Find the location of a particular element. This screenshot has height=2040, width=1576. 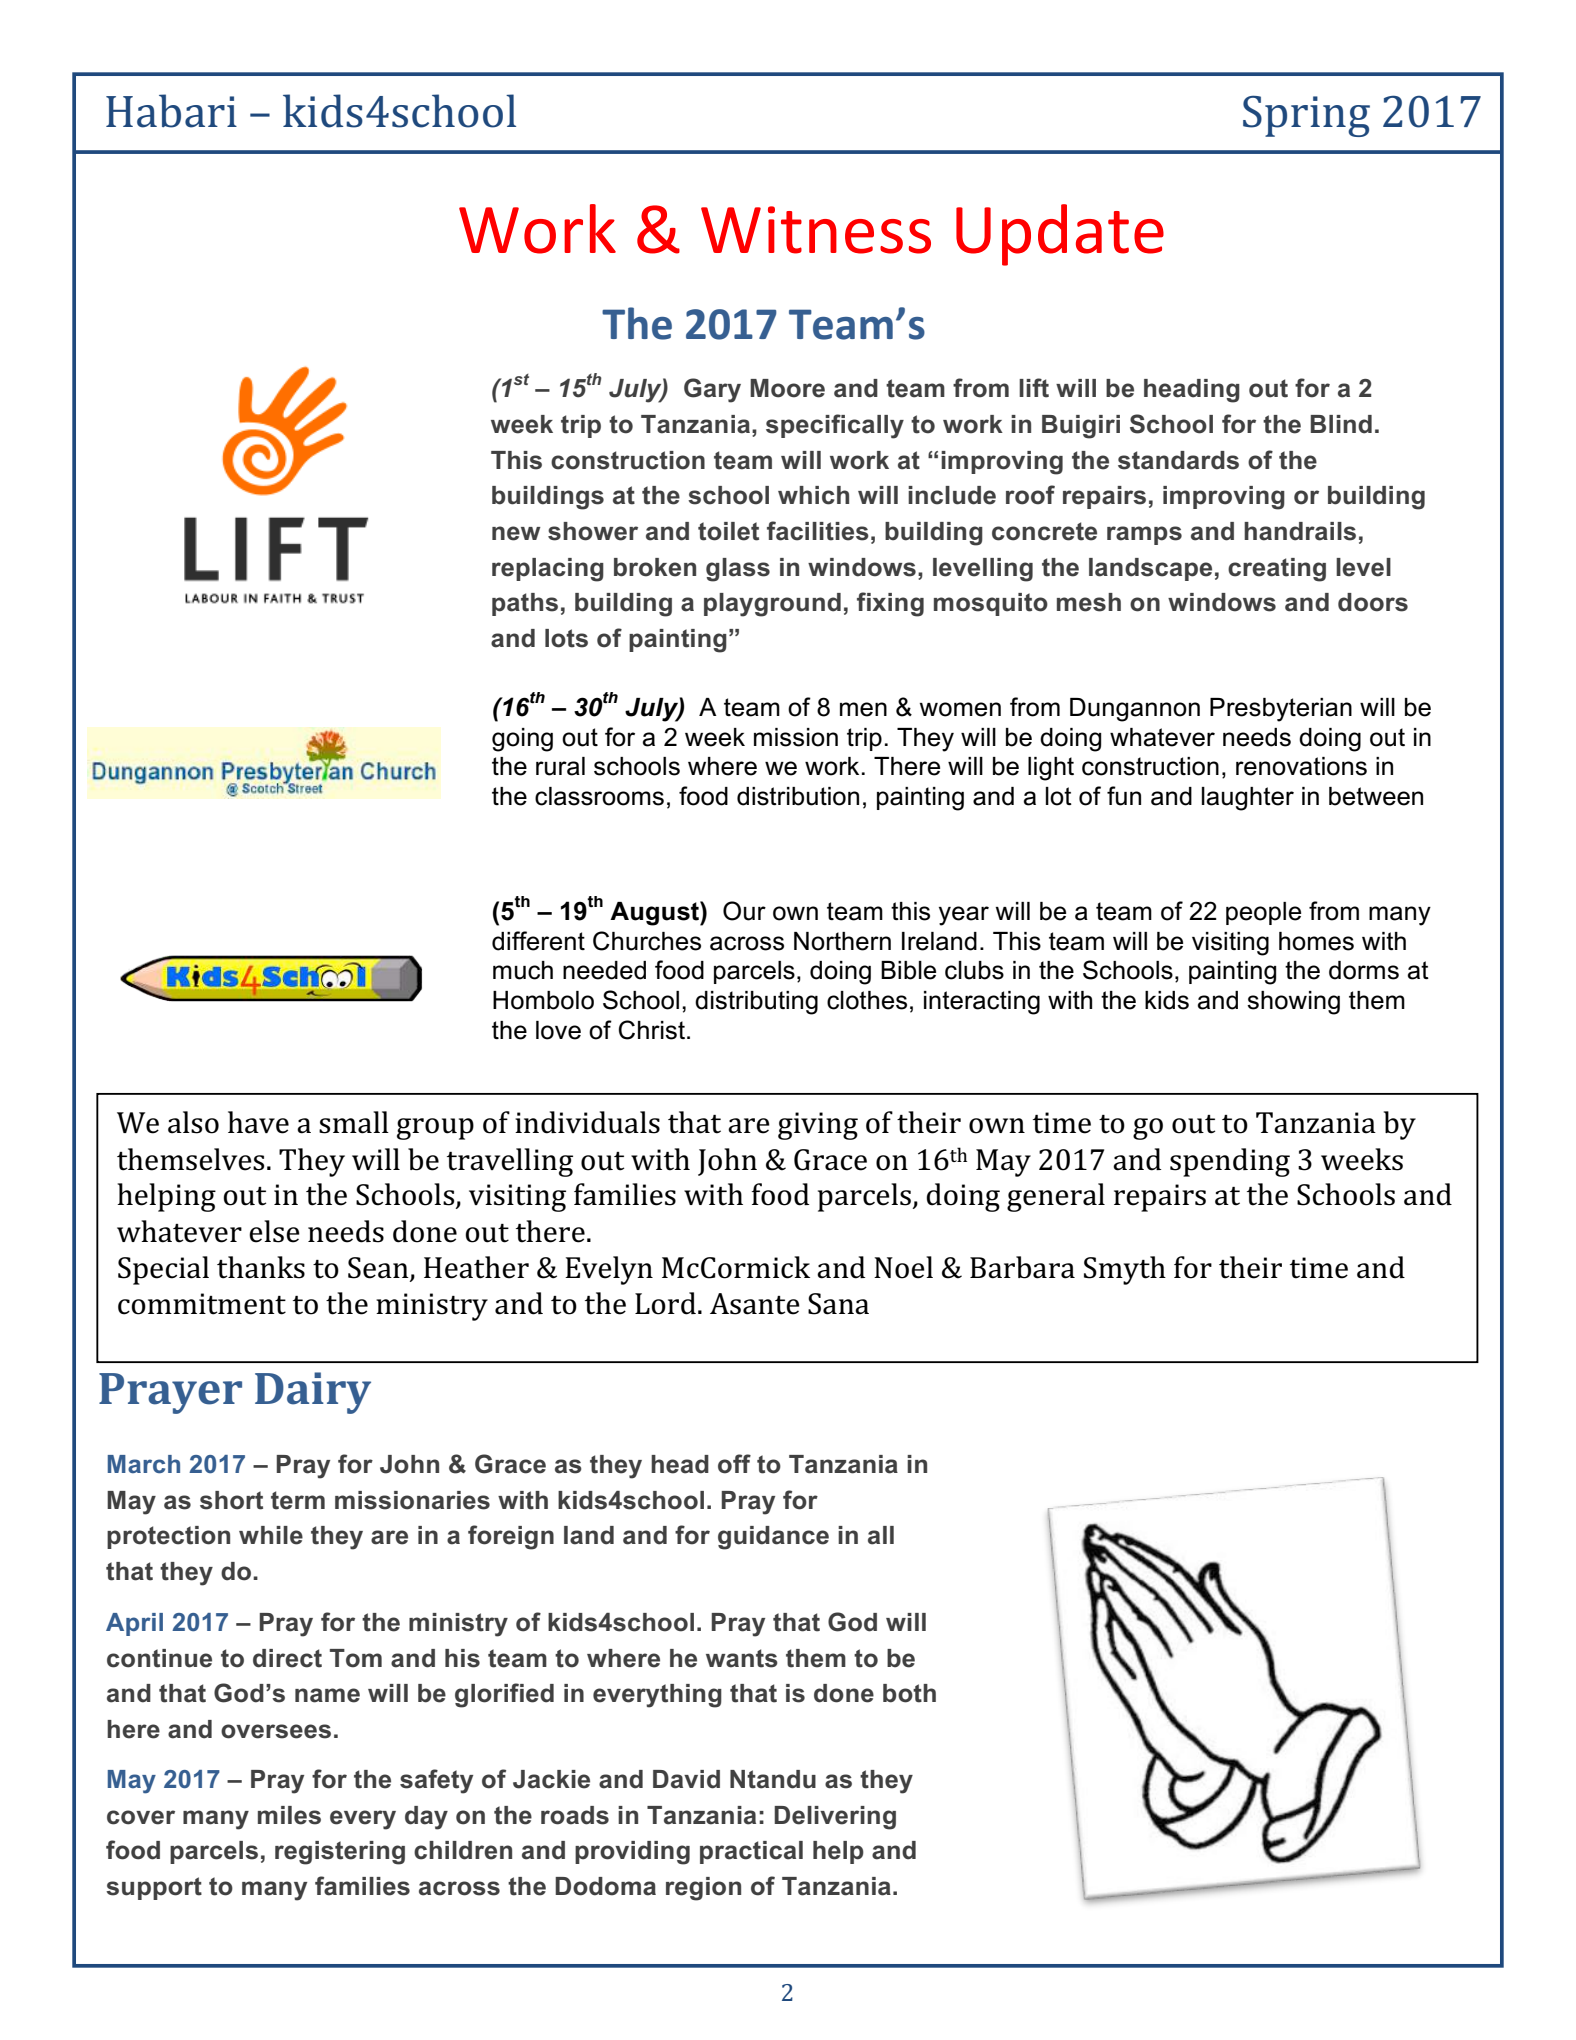

Spring is located at coordinates (1306, 116).
